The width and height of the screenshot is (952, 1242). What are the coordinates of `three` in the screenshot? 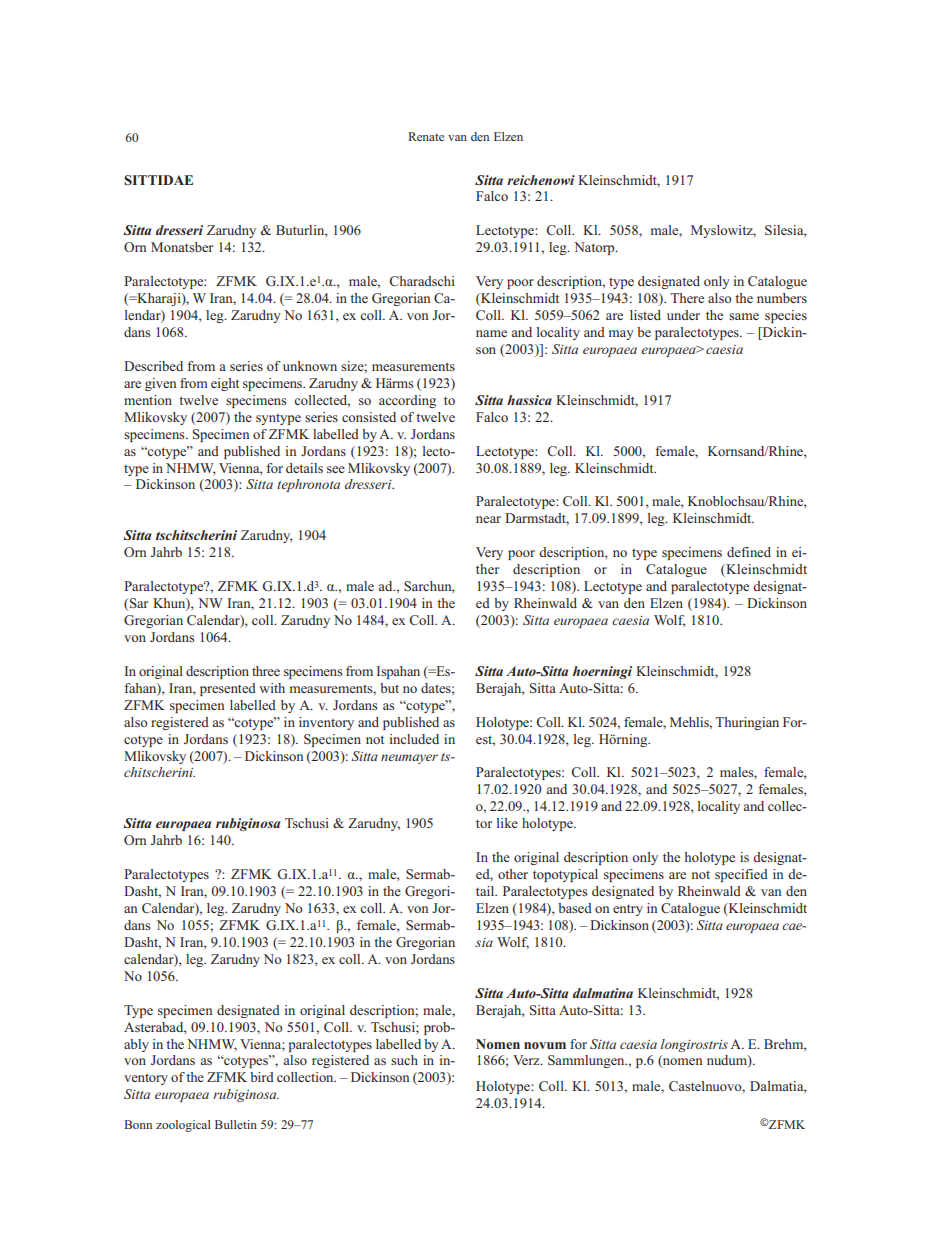 It's located at (266, 671).
